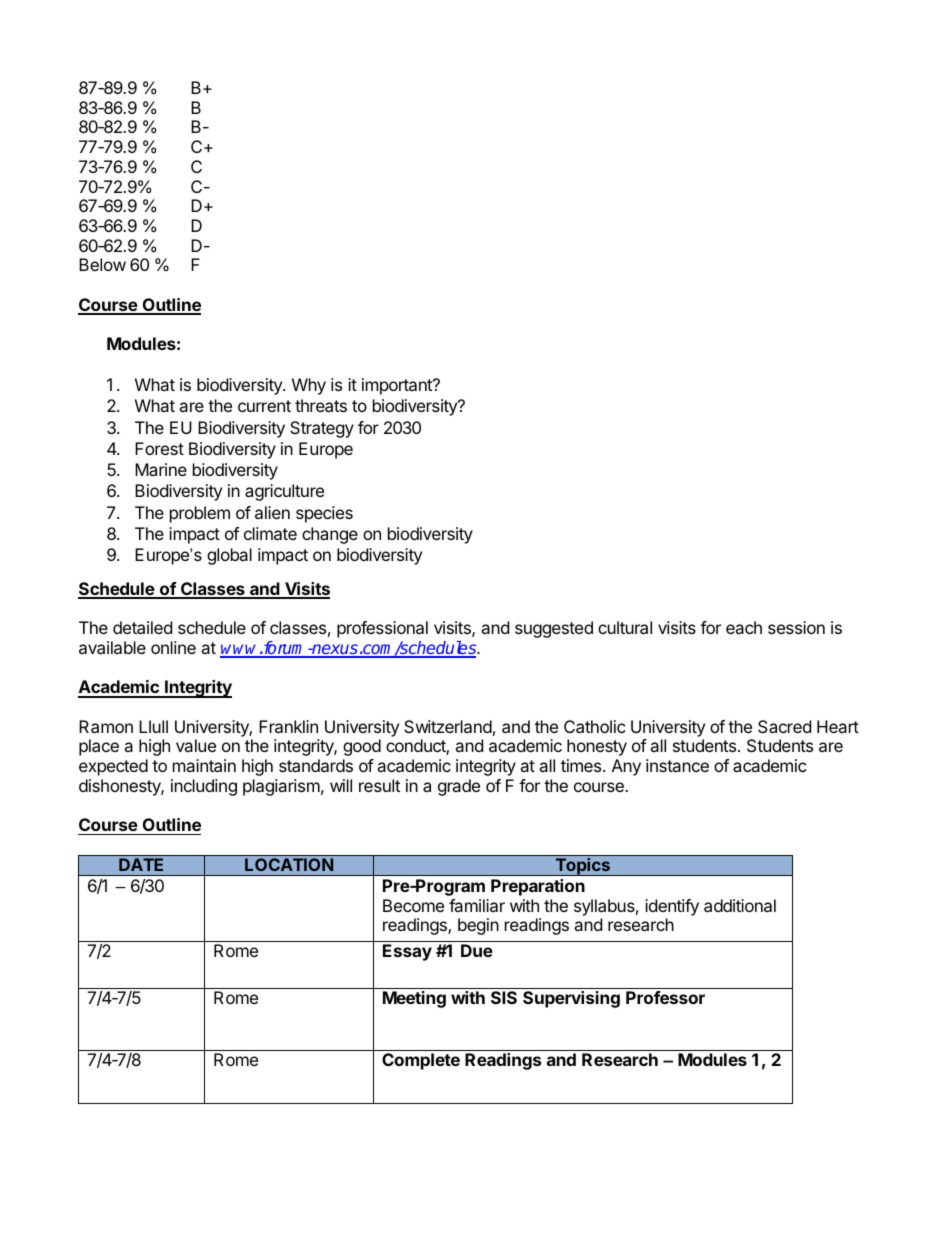  I want to click on SIS, so click(504, 997).
